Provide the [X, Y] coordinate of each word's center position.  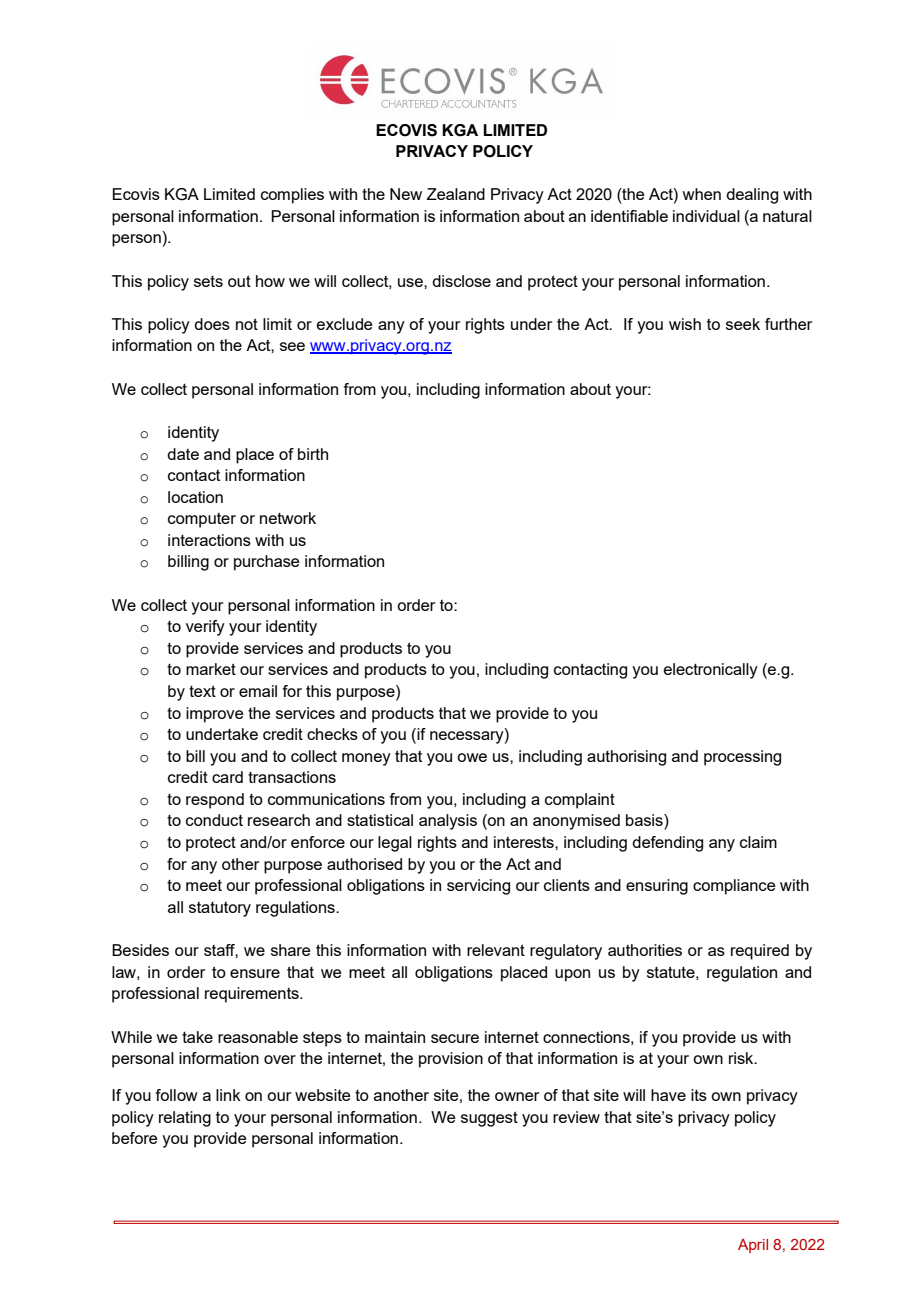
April [753, 1246]
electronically [711, 671]
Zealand [456, 194]
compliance [734, 887]
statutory [220, 909]
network [288, 518]
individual [706, 216]
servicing [478, 887]
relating [185, 1119]
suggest [489, 1119]
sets [208, 281]
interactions [209, 540]
